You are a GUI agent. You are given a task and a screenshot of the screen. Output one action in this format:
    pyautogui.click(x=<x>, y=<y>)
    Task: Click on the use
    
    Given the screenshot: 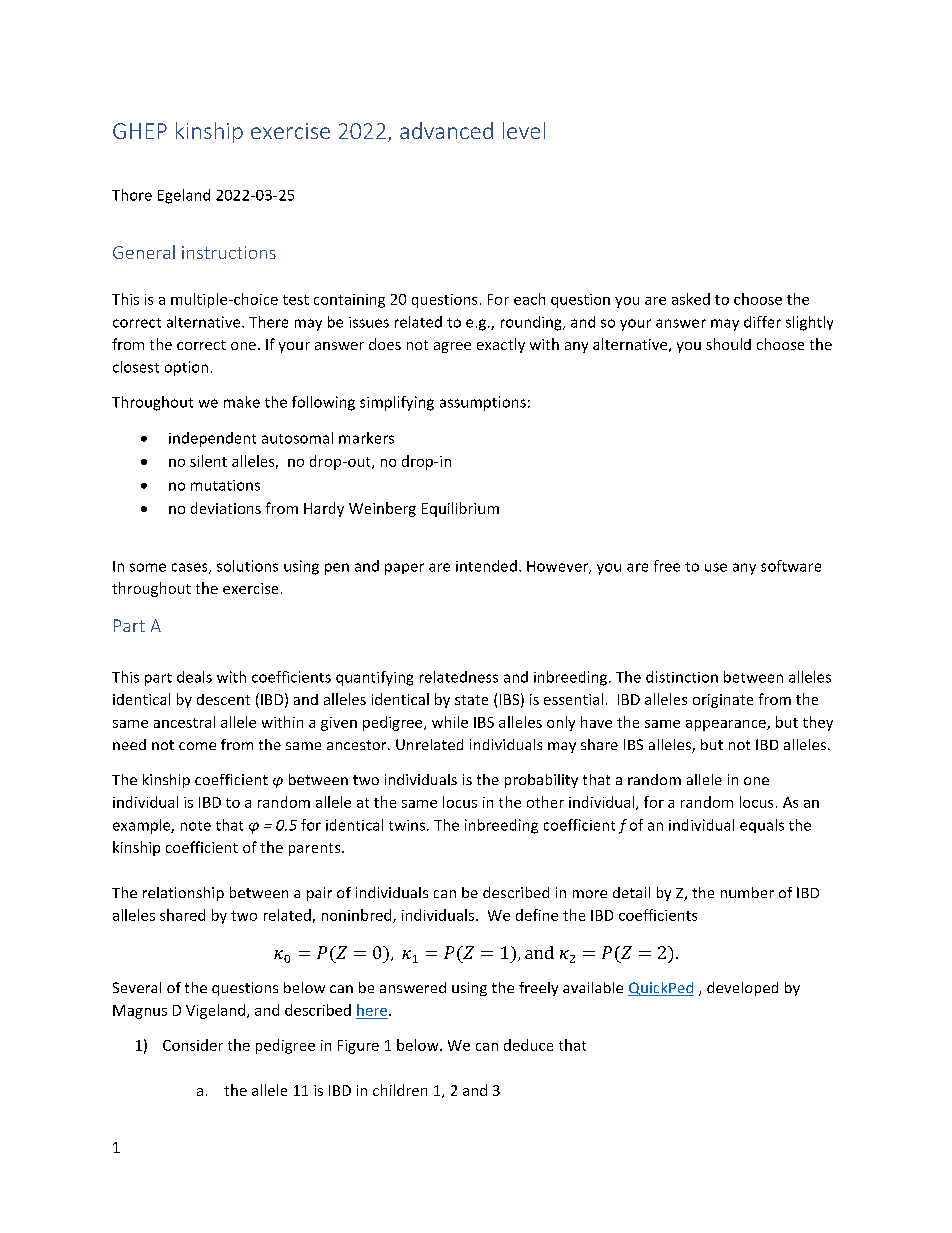 What is the action you would take?
    pyautogui.click(x=716, y=567)
